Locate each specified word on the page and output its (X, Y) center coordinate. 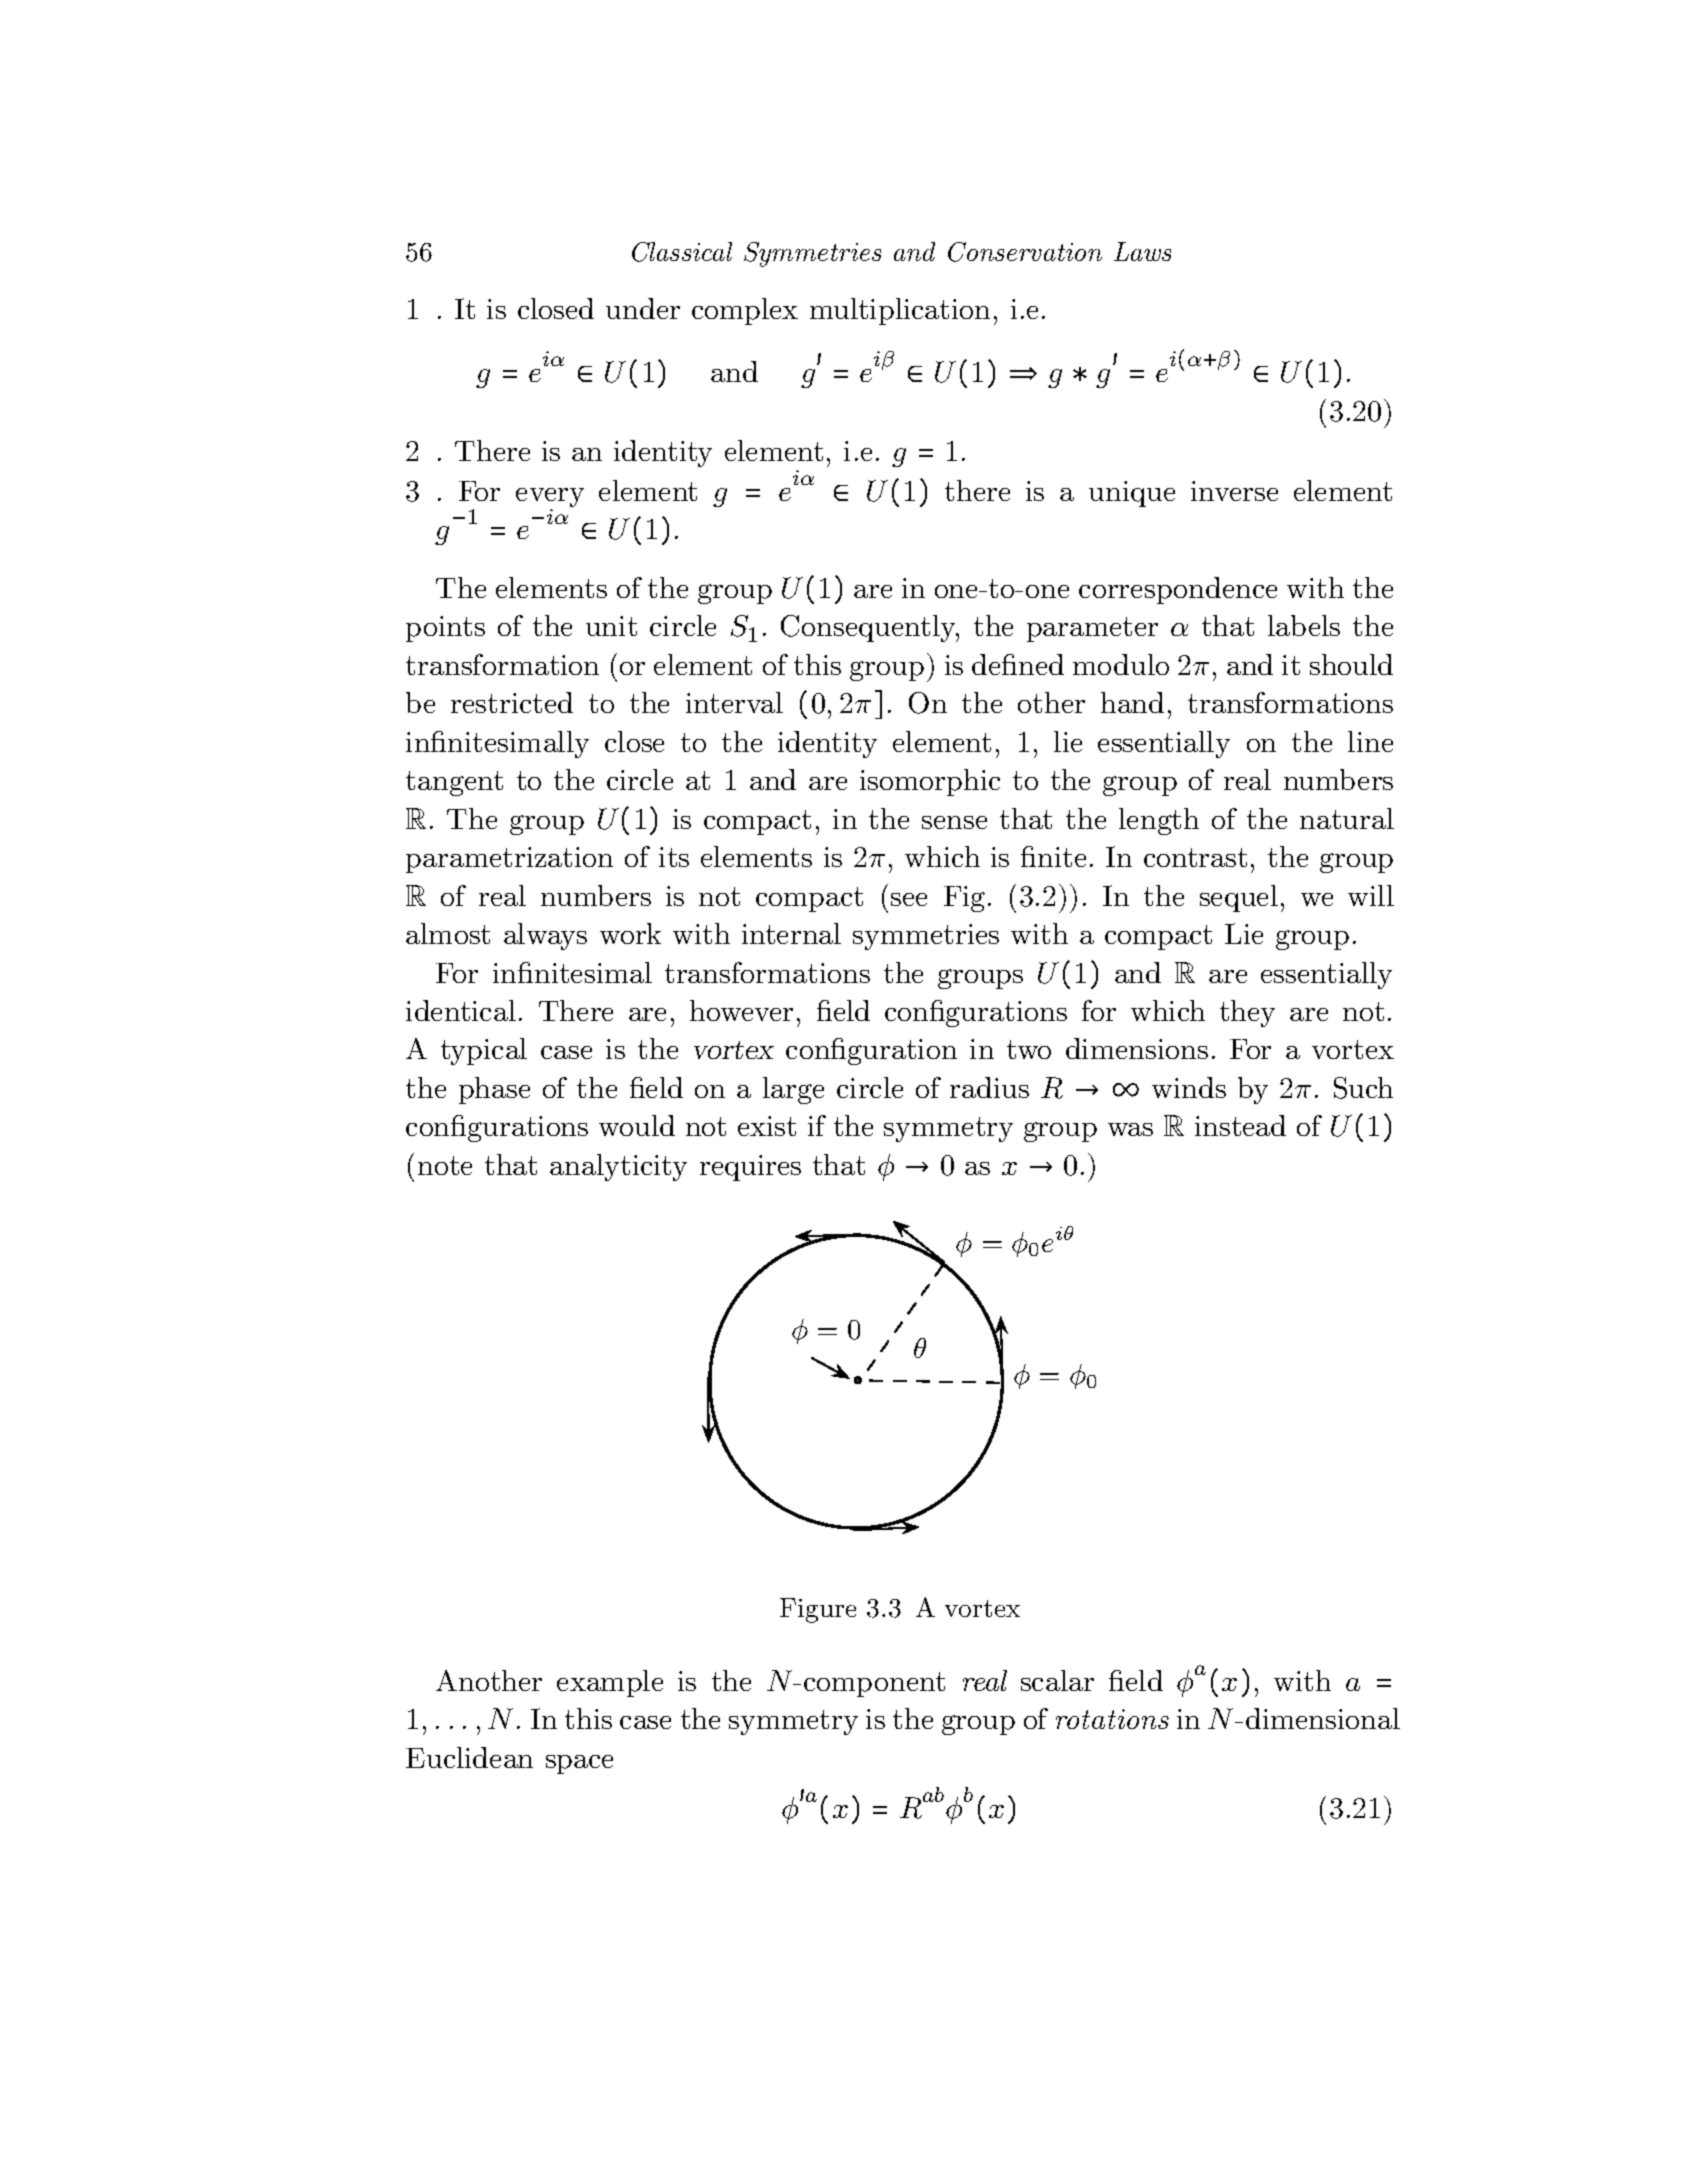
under (643, 308)
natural (1347, 818)
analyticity (618, 1167)
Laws (1142, 251)
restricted (512, 702)
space (579, 1764)
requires (750, 1168)
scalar (1057, 1680)
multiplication (900, 311)
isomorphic (930, 782)
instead (1240, 1125)
